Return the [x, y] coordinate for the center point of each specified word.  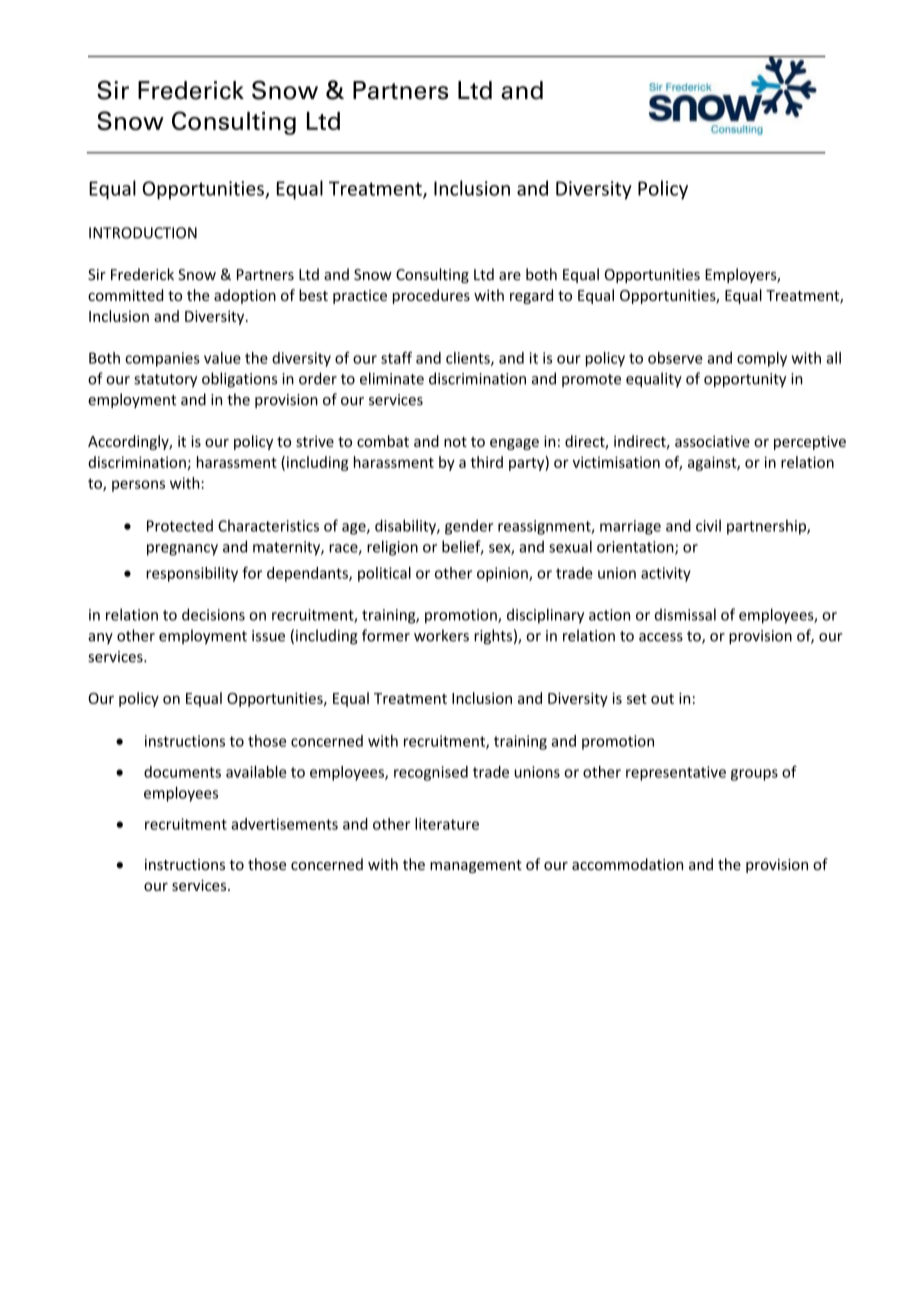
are [510, 276]
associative [712, 441]
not [455, 442]
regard [531, 296]
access [661, 637]
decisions [213, 614]
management [476, 866]
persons [138, 486]
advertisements [284, 824]
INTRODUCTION [143, 233]
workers [441, 635]
